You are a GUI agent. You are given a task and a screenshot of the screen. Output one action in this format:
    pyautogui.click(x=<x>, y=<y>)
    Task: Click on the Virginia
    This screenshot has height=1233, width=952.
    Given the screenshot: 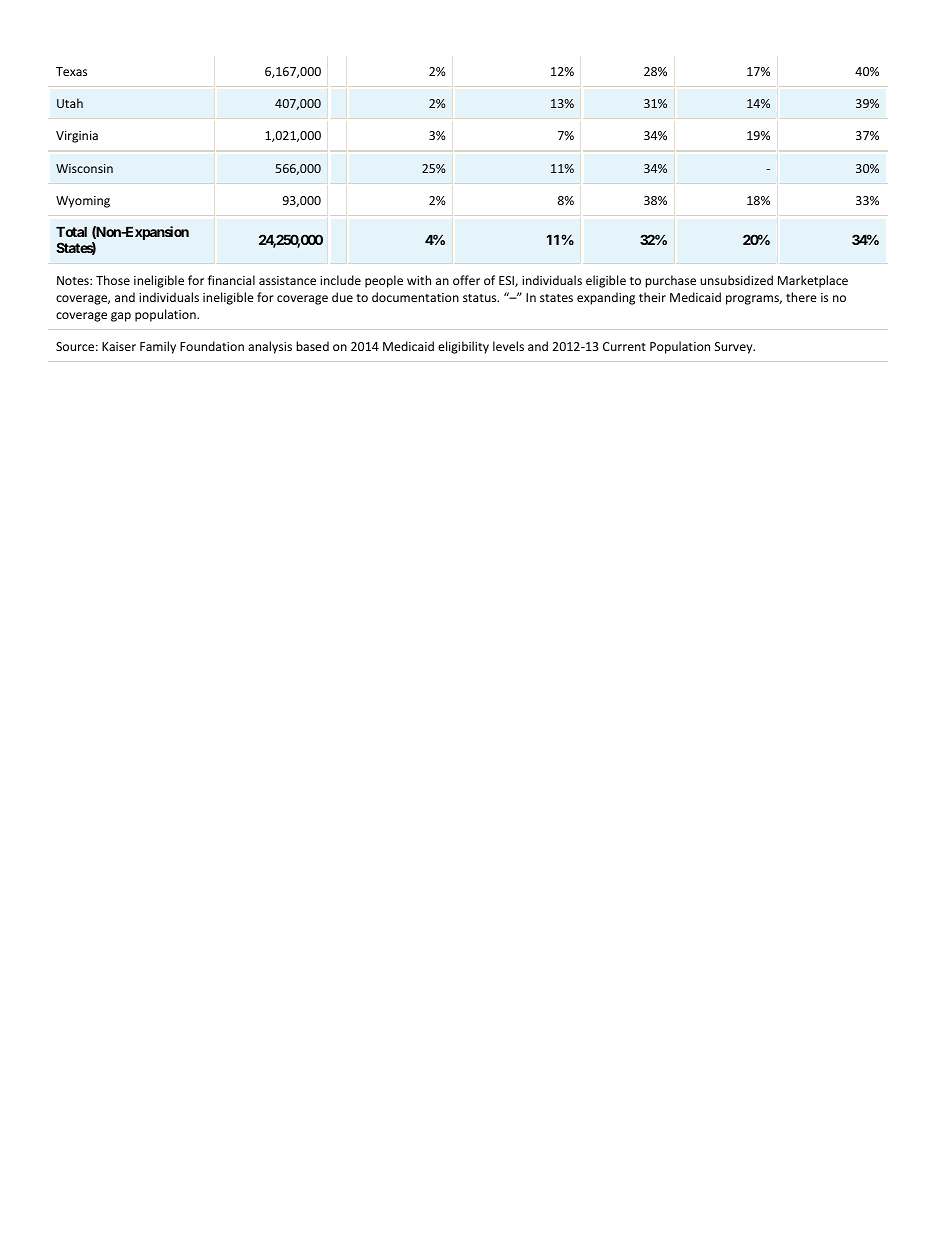 What is the action you would take?
    pyautogui.click(x=77, y=137)
